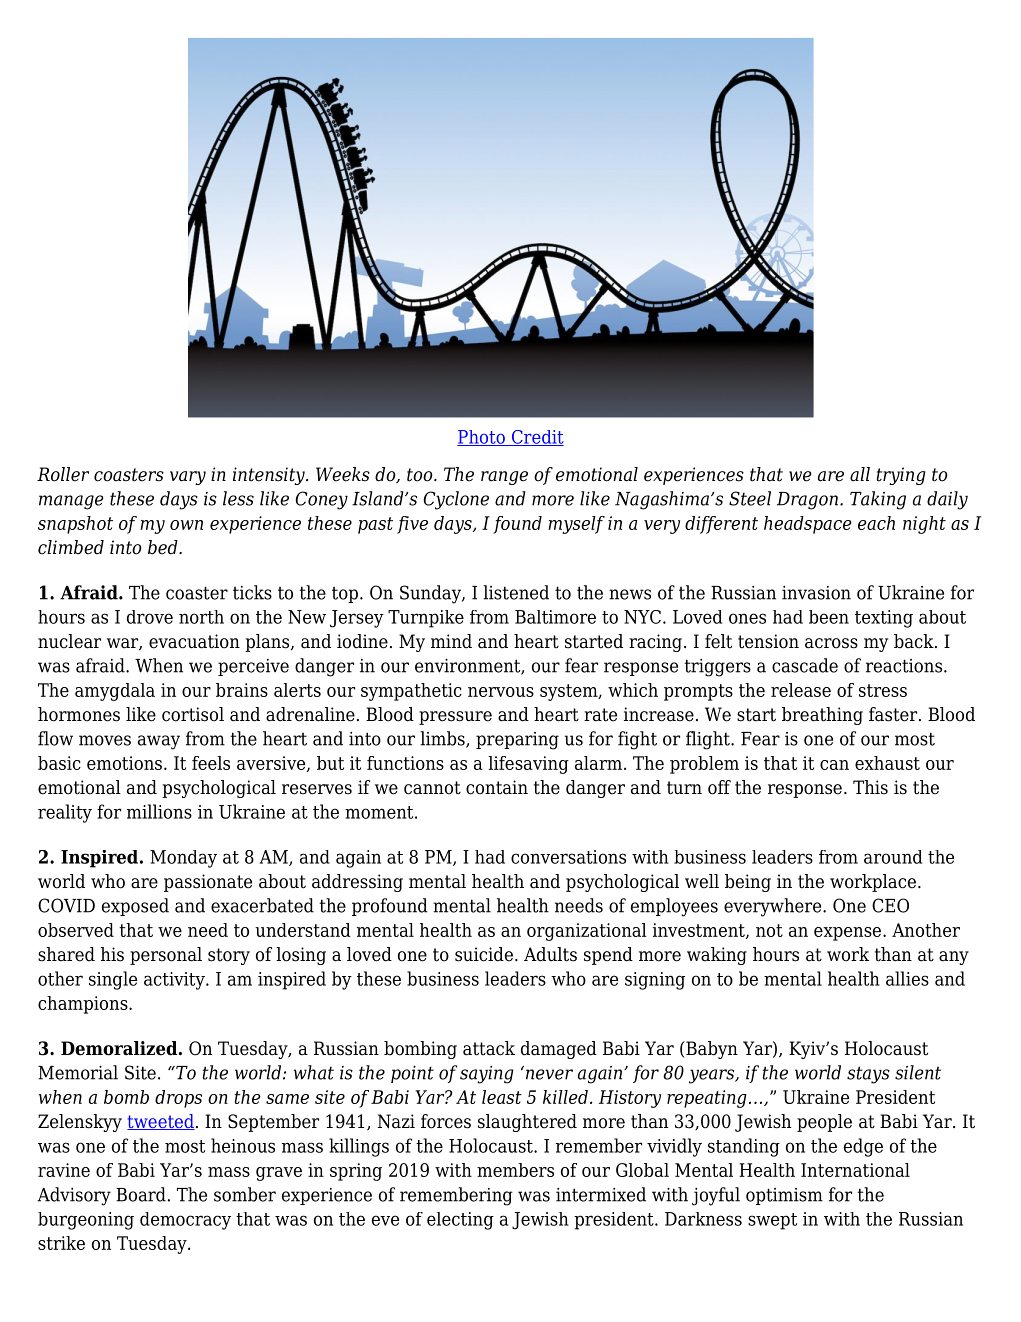 The width and height of the document is (1021, 1322). Describe the element at coordinates (831, 643) in the document. I see `across` at that location.
